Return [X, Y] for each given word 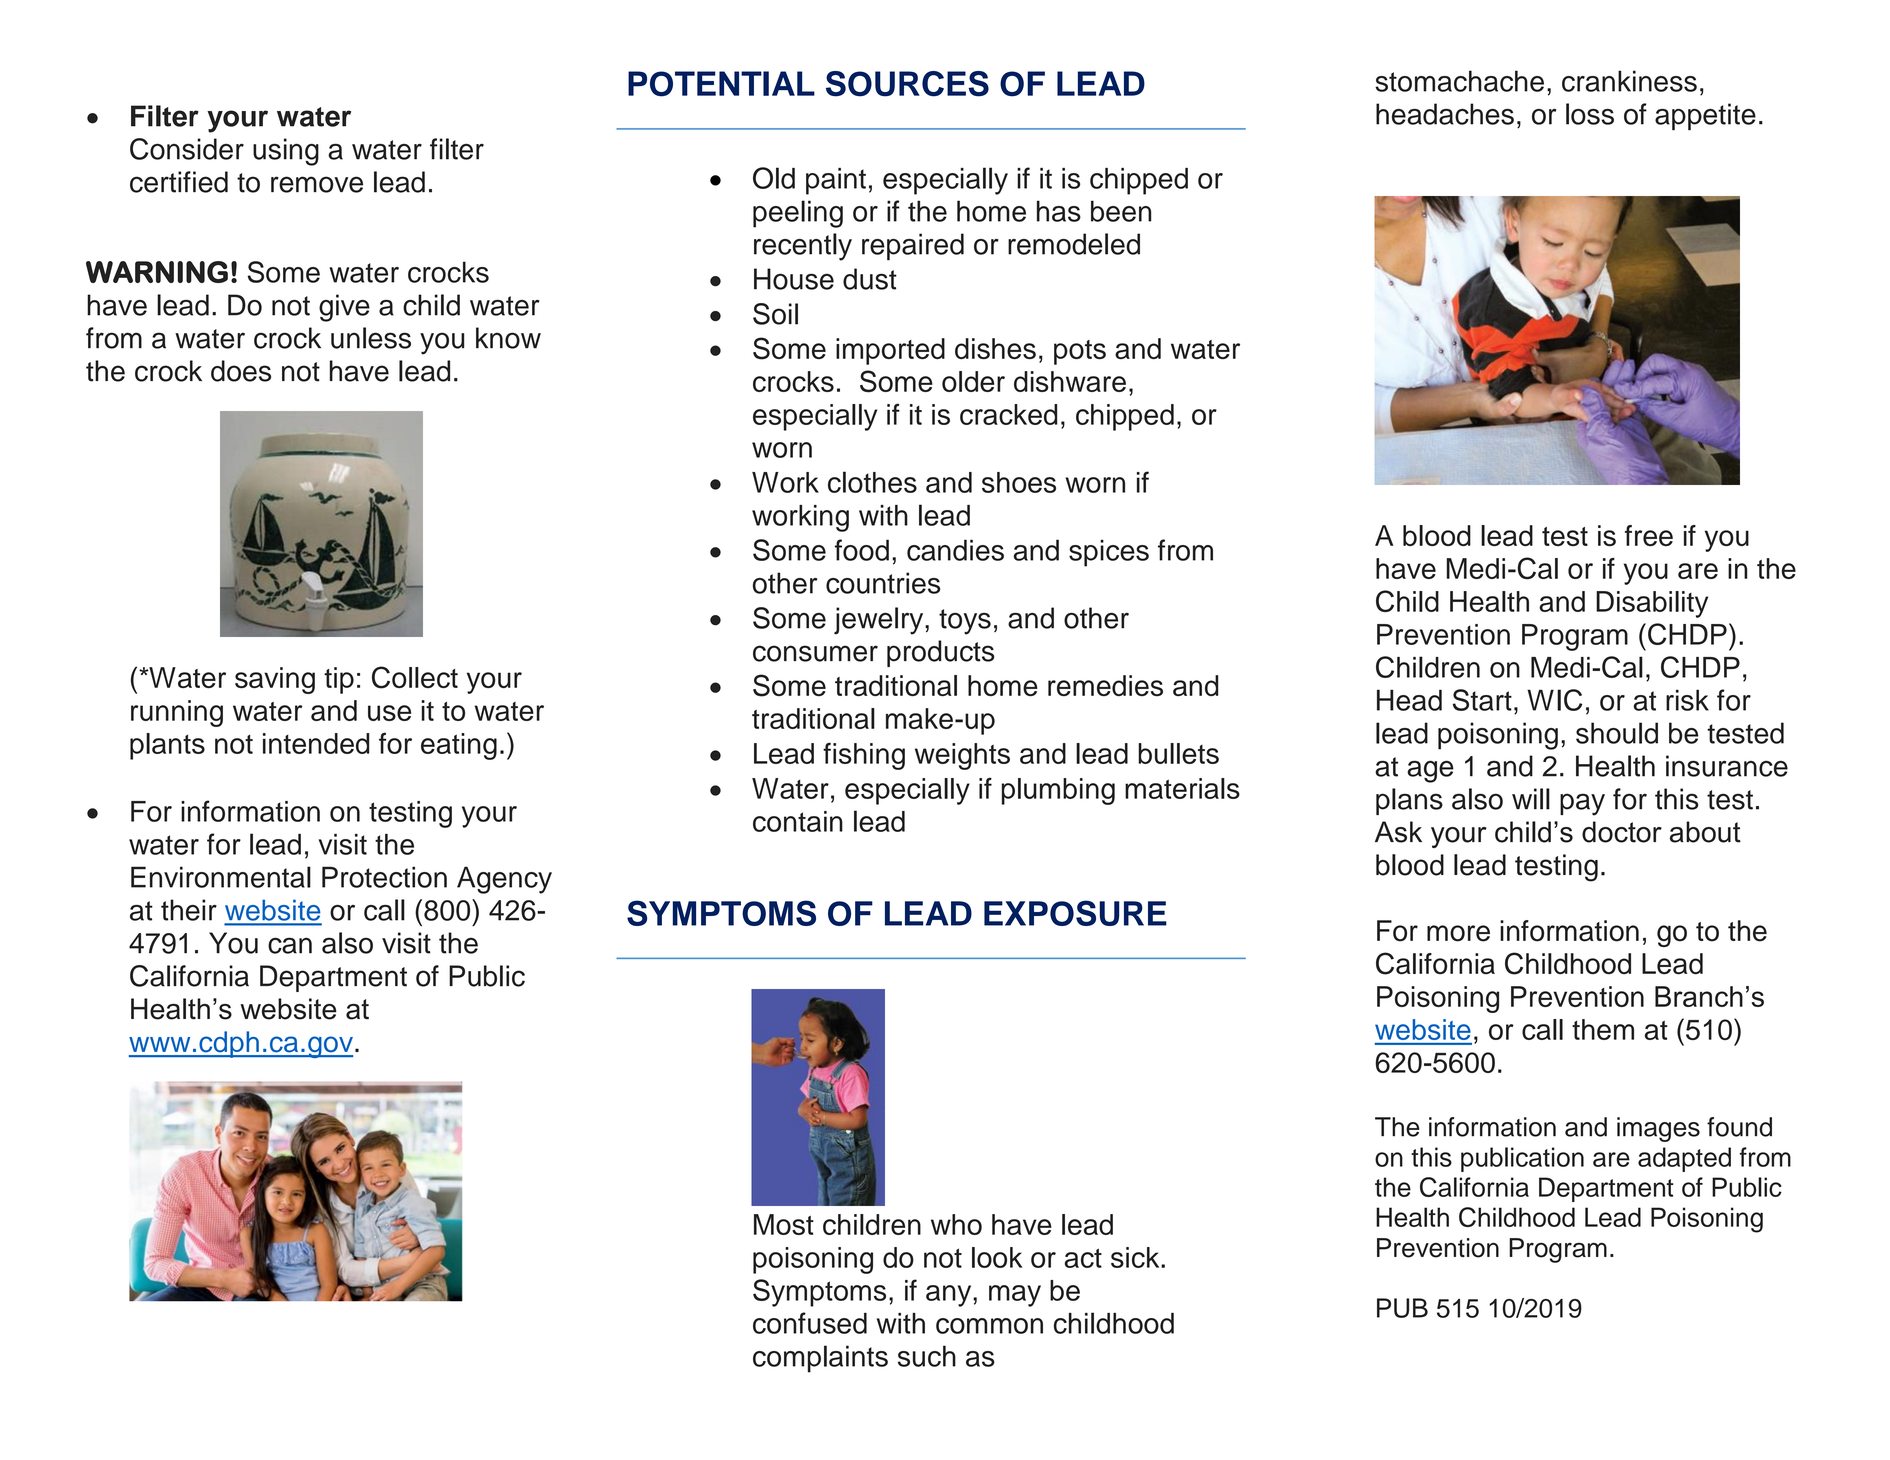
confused [810, 1323]
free [1649, 535]
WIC [1555, 700]
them [1603, 1029]
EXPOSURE [1075, 913]
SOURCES [907, 84]
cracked [1008, 414]
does [241, 371]
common [989, 1326]
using [286, 152]
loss [1590, 114]
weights [962, 756]
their [189, 910]
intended [316, 743]
